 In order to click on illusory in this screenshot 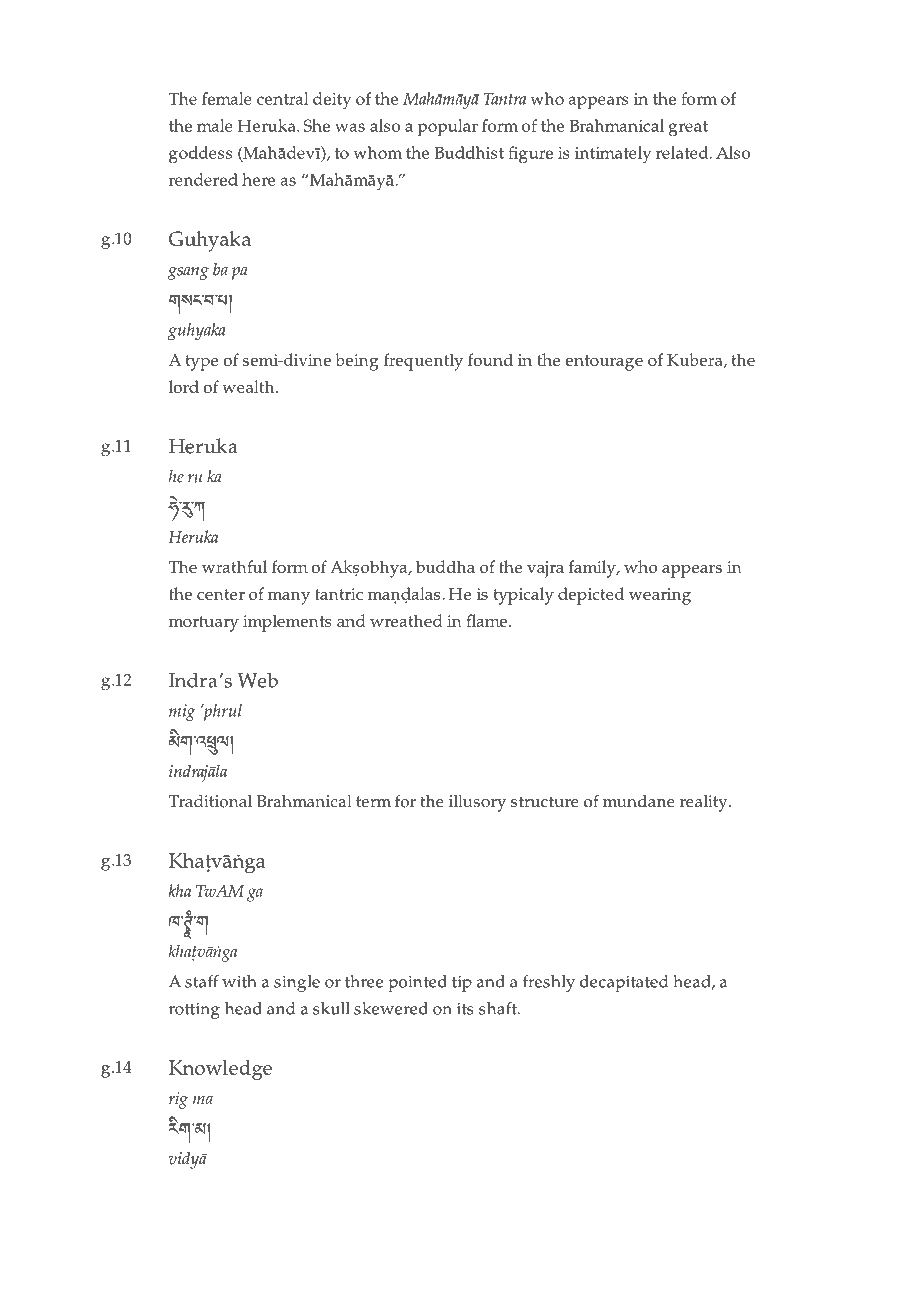, I will do `click(477, 803)`.
